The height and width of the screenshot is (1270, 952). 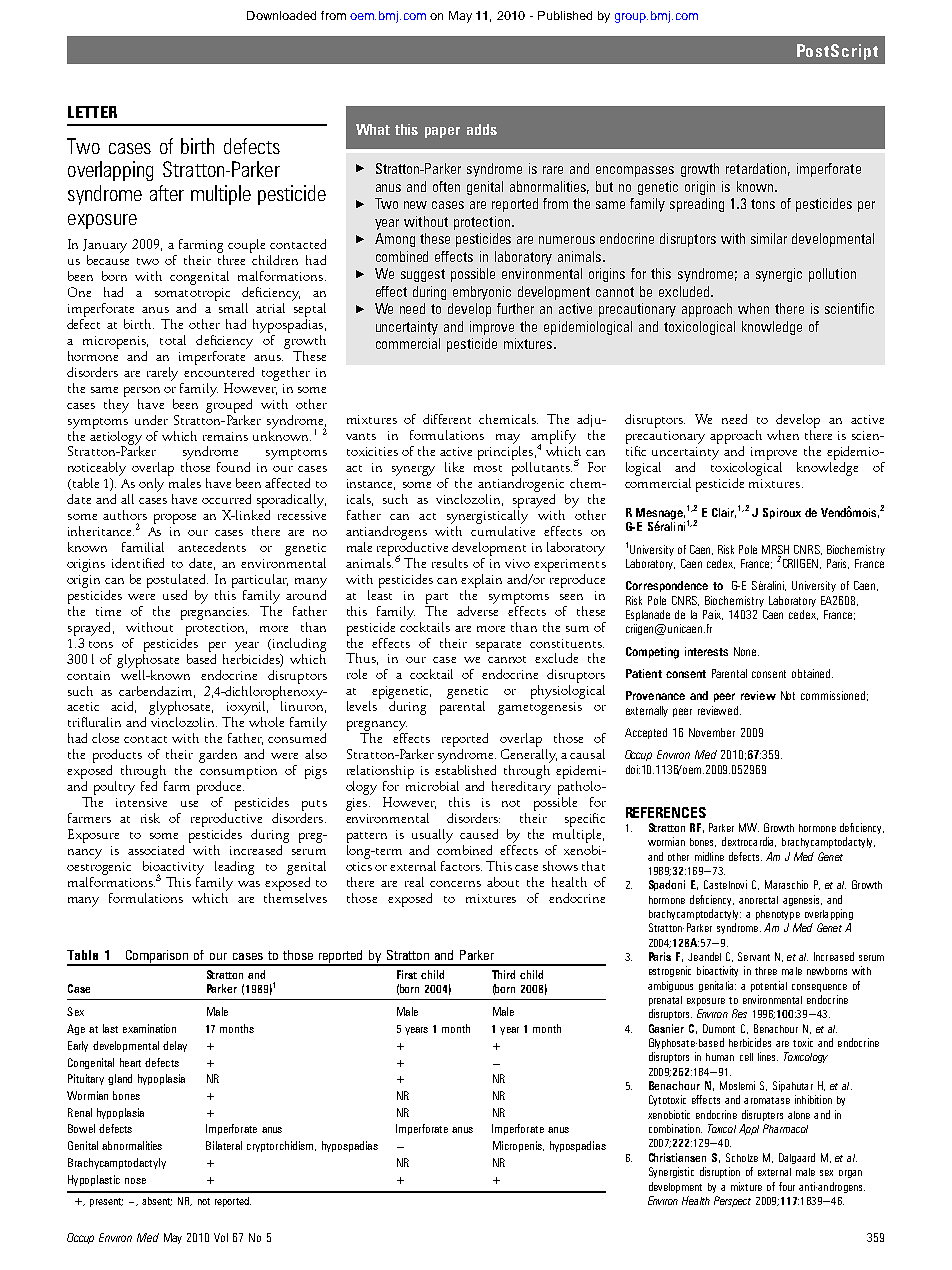 What do you see at coordinates (447, 419) in the screenshot?
I see `different` at bounding box center [447, 419].
